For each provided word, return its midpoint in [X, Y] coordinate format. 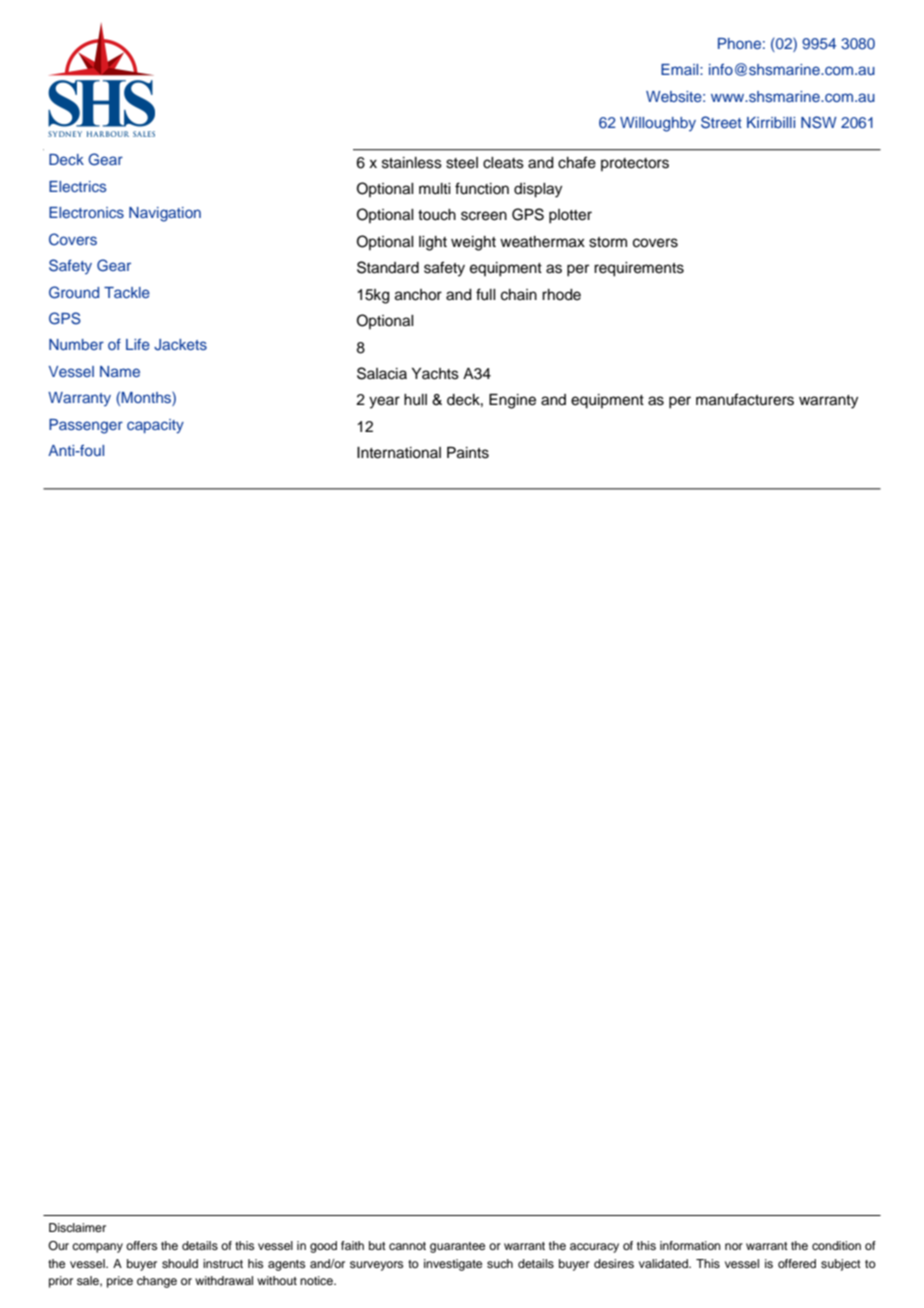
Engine [512, 401]
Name [120, 371]
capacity [155, 426]
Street [721, 122]
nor [734, 1246]
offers [141, 1245]
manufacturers [745, 399]
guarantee [457, 1247]
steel [462, 163]
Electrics [78, 186]
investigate [453, 1265]
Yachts [435, 374]
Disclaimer [77, 1227]
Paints [468, 453]
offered [797, 1263]
